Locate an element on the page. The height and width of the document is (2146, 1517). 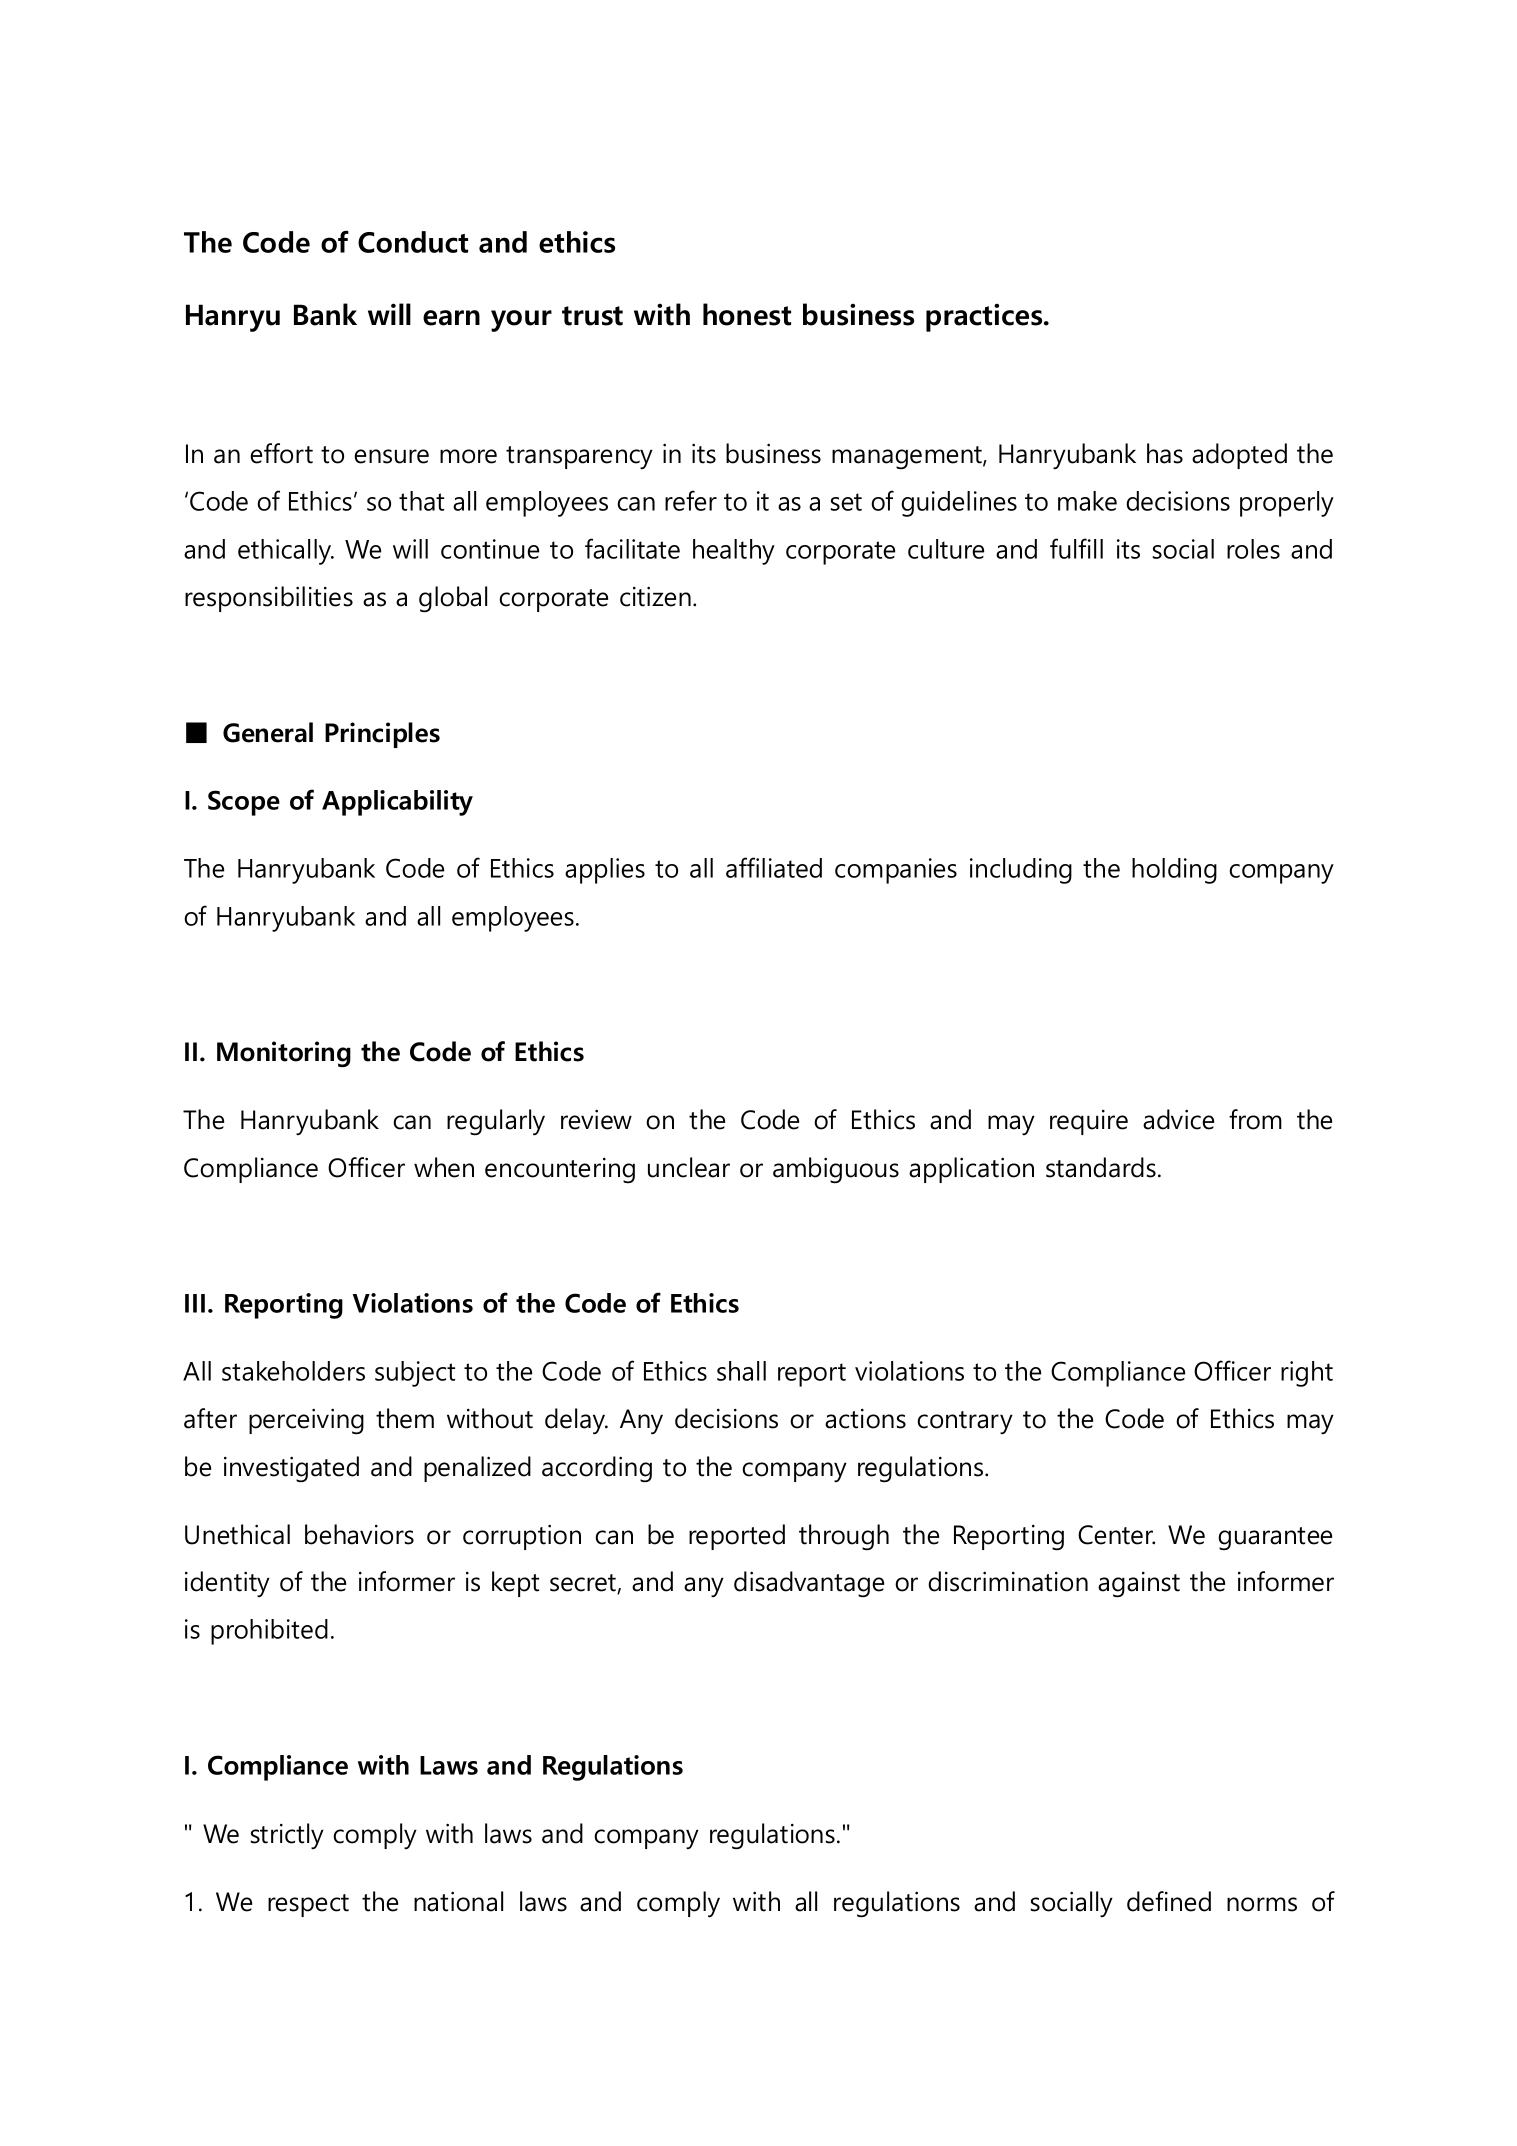
Monitoring is located at coordinates (284, 1054).
